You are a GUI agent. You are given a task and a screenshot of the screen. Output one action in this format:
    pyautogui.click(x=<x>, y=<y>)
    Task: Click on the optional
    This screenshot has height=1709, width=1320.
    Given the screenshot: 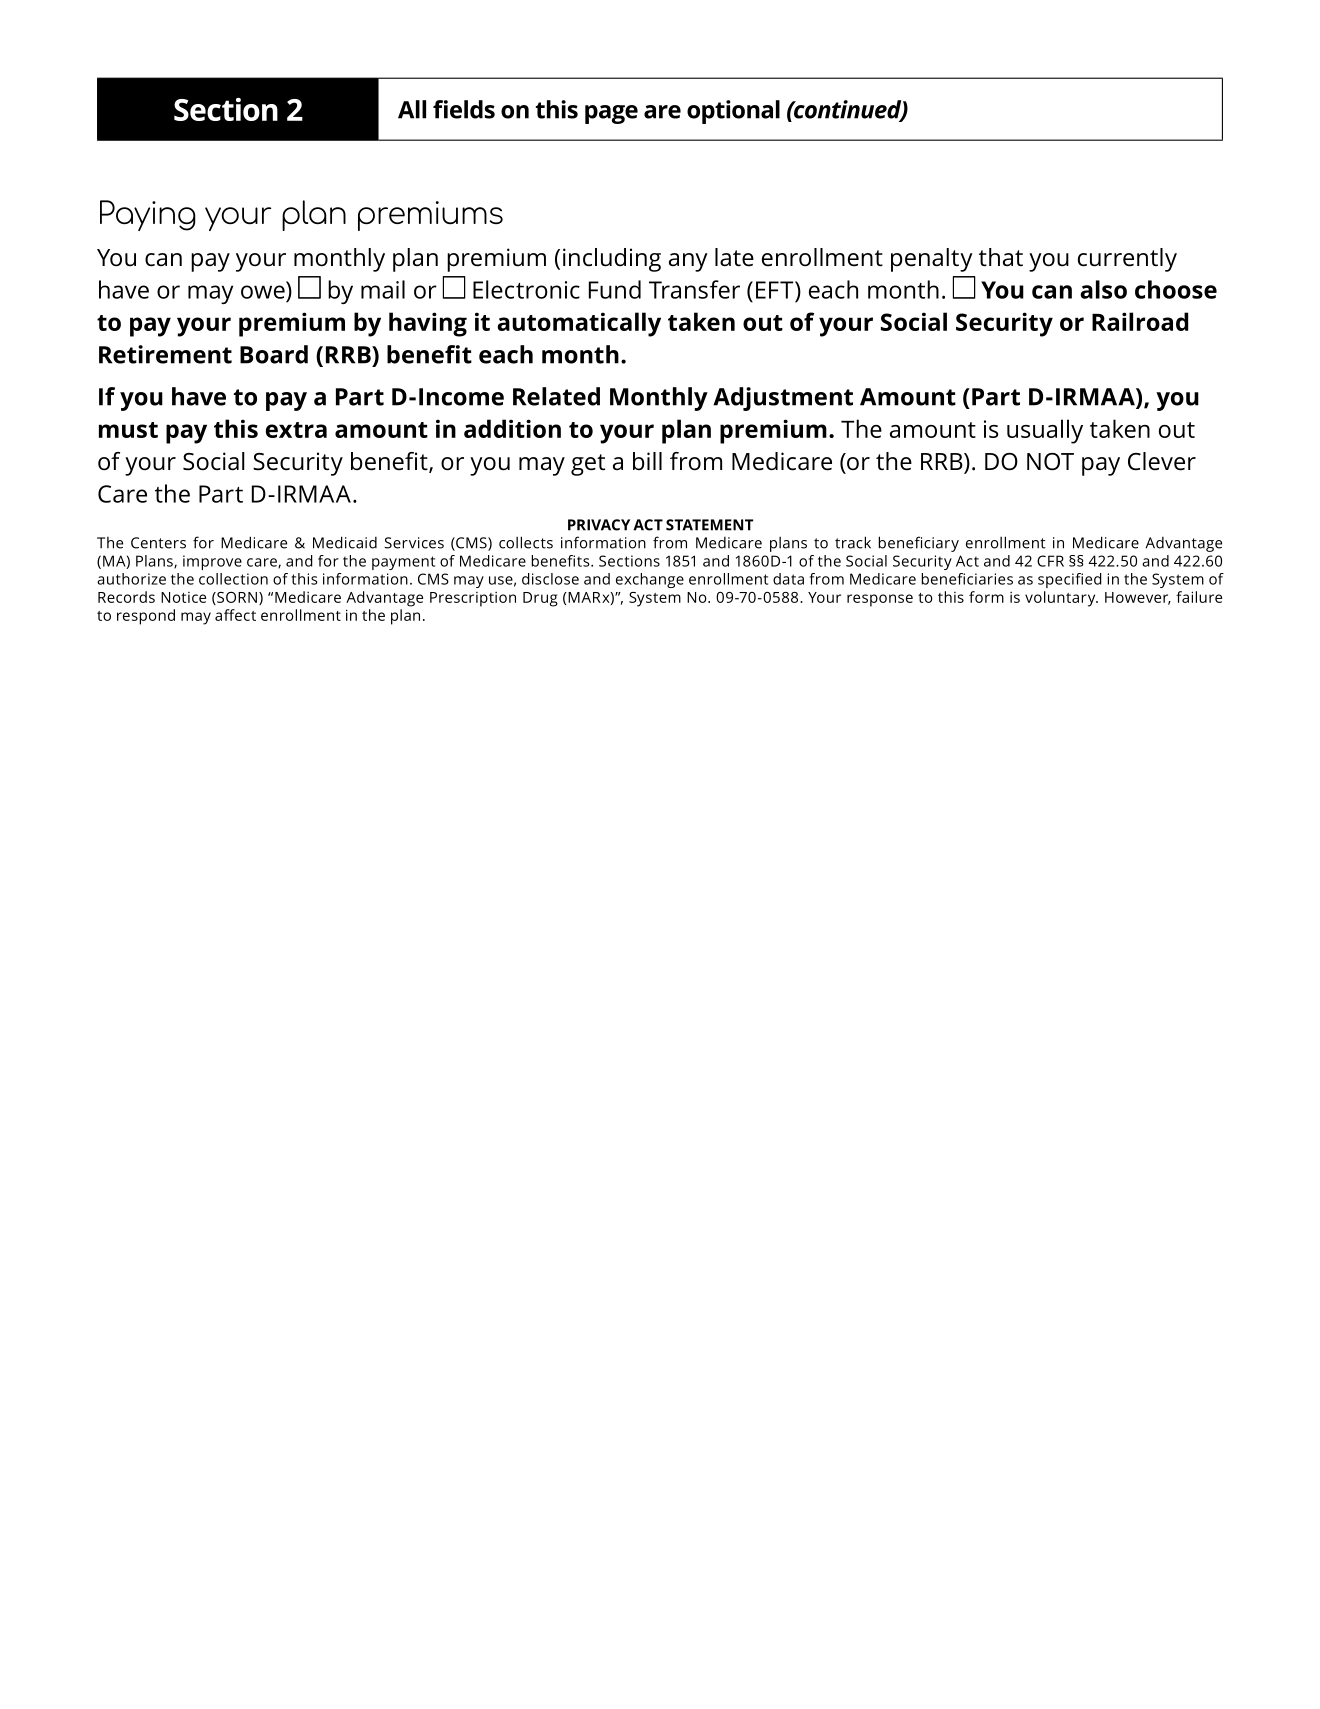 What is the action you would take?
    pyautogui.click(x=733, y=112)
